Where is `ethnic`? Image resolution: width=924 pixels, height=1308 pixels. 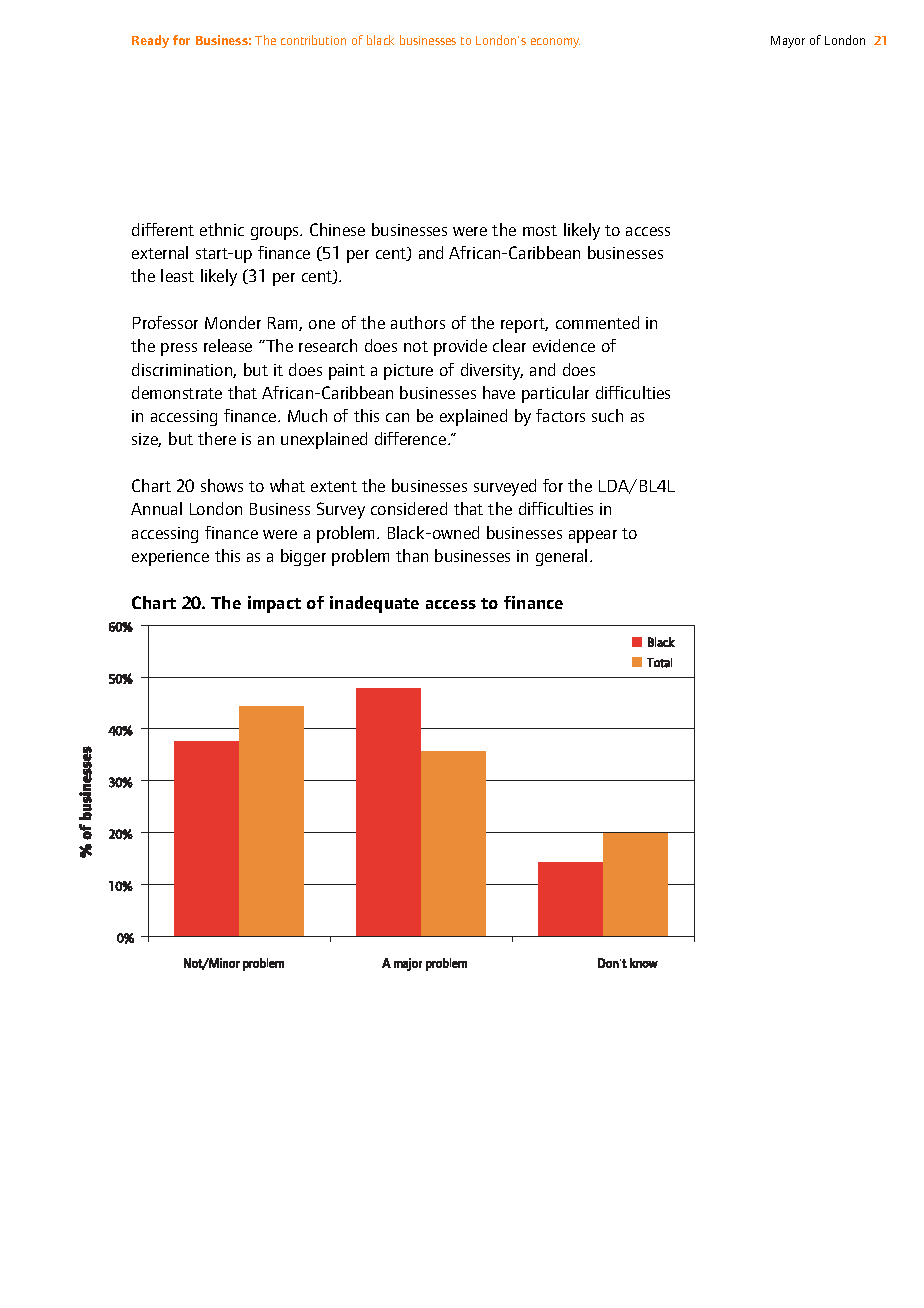 ethnic is located at coordinates (222, 229).
